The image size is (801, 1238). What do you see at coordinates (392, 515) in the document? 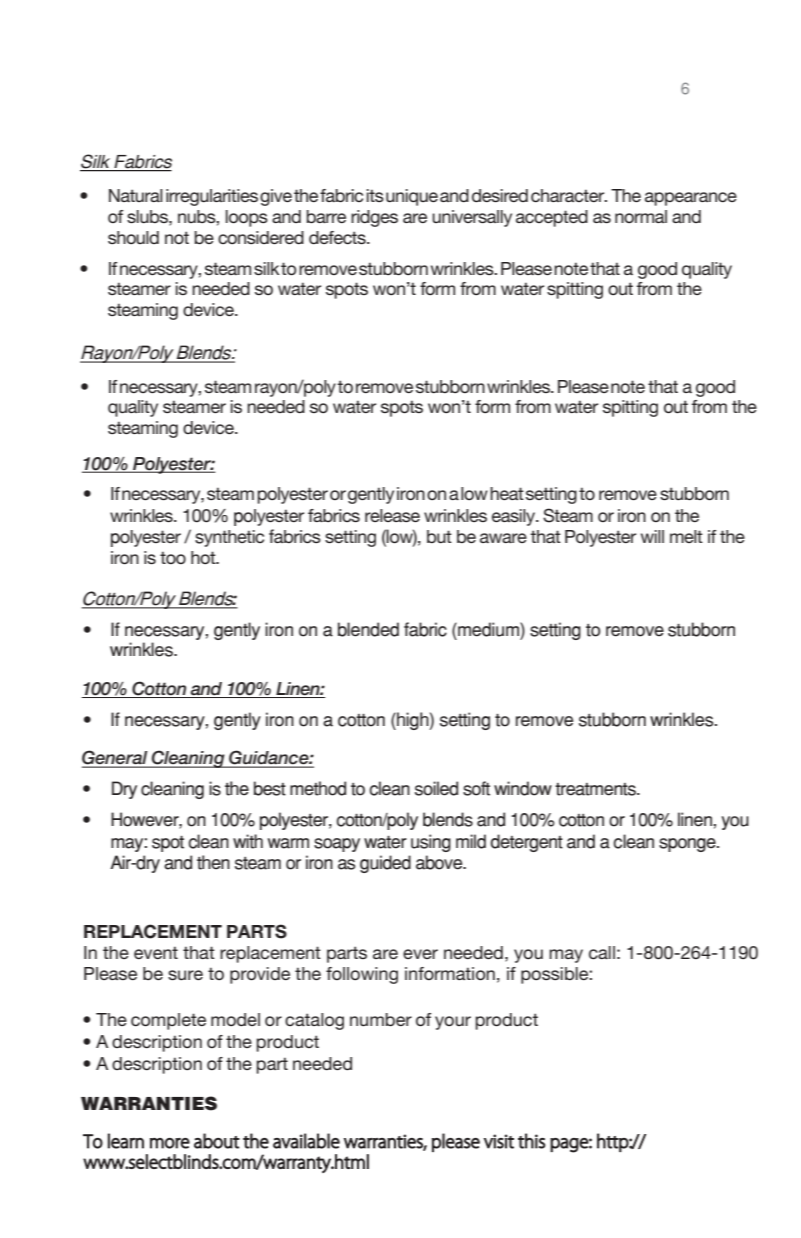
I see `release` at bounding box center [392, 515].
